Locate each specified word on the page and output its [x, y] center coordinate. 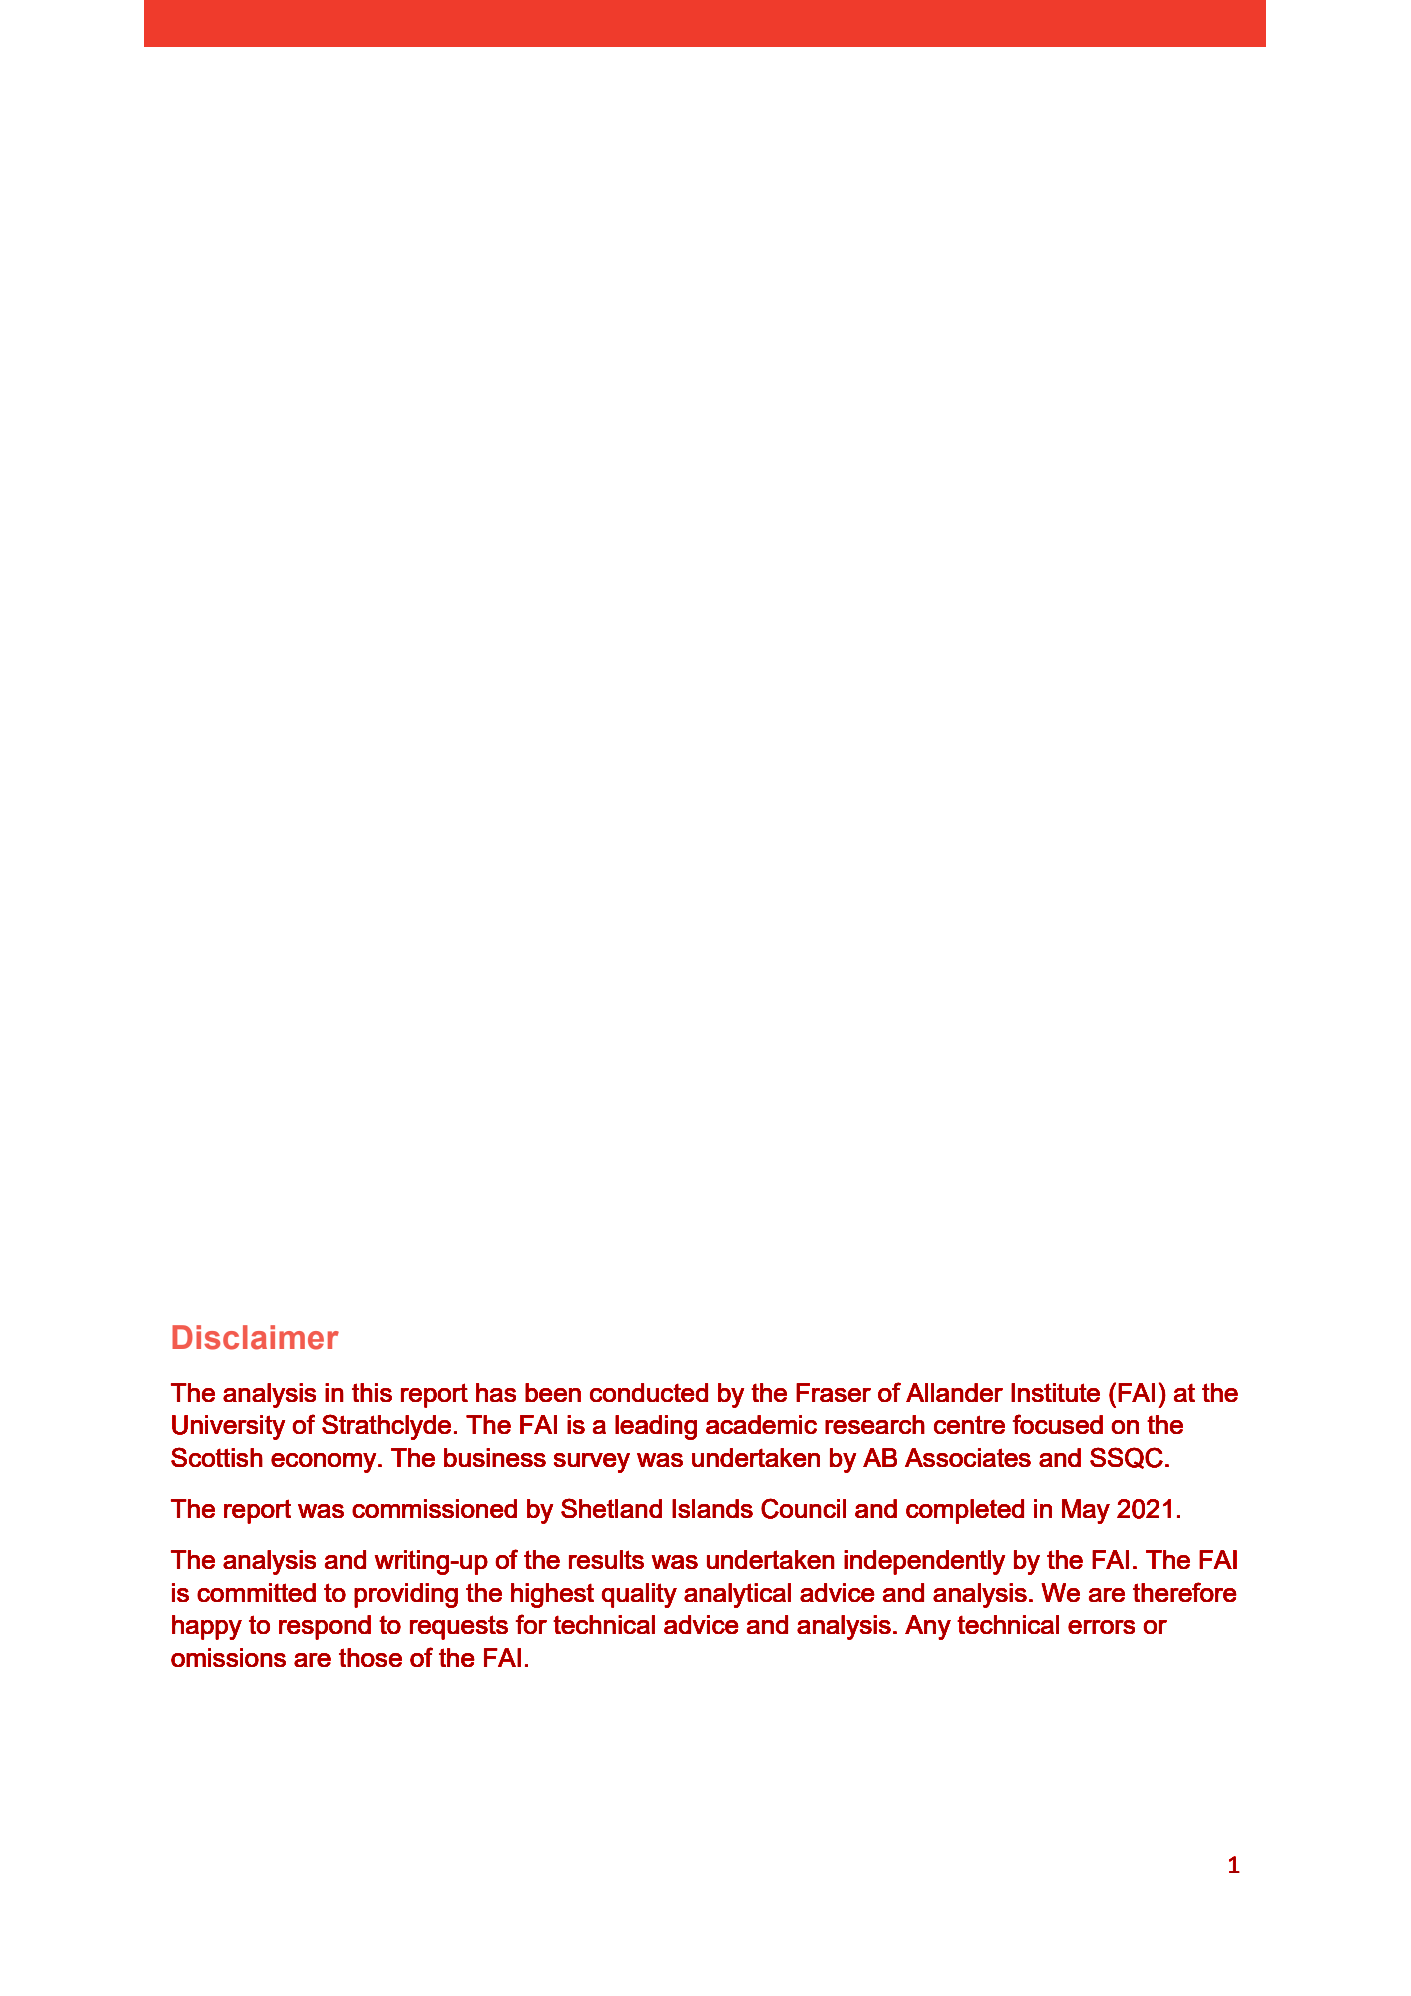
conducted [649, 1392]
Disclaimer [255, 1337]
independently [924, 1562]
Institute [1055, 1392]
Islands [712, 1508]
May [1086, 1511]
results [606, 1559]
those [370, 1657]
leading [656, 1427]
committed [256, 1592]
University [228, 1427]
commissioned [434, 1508]
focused [1058, 1424]
